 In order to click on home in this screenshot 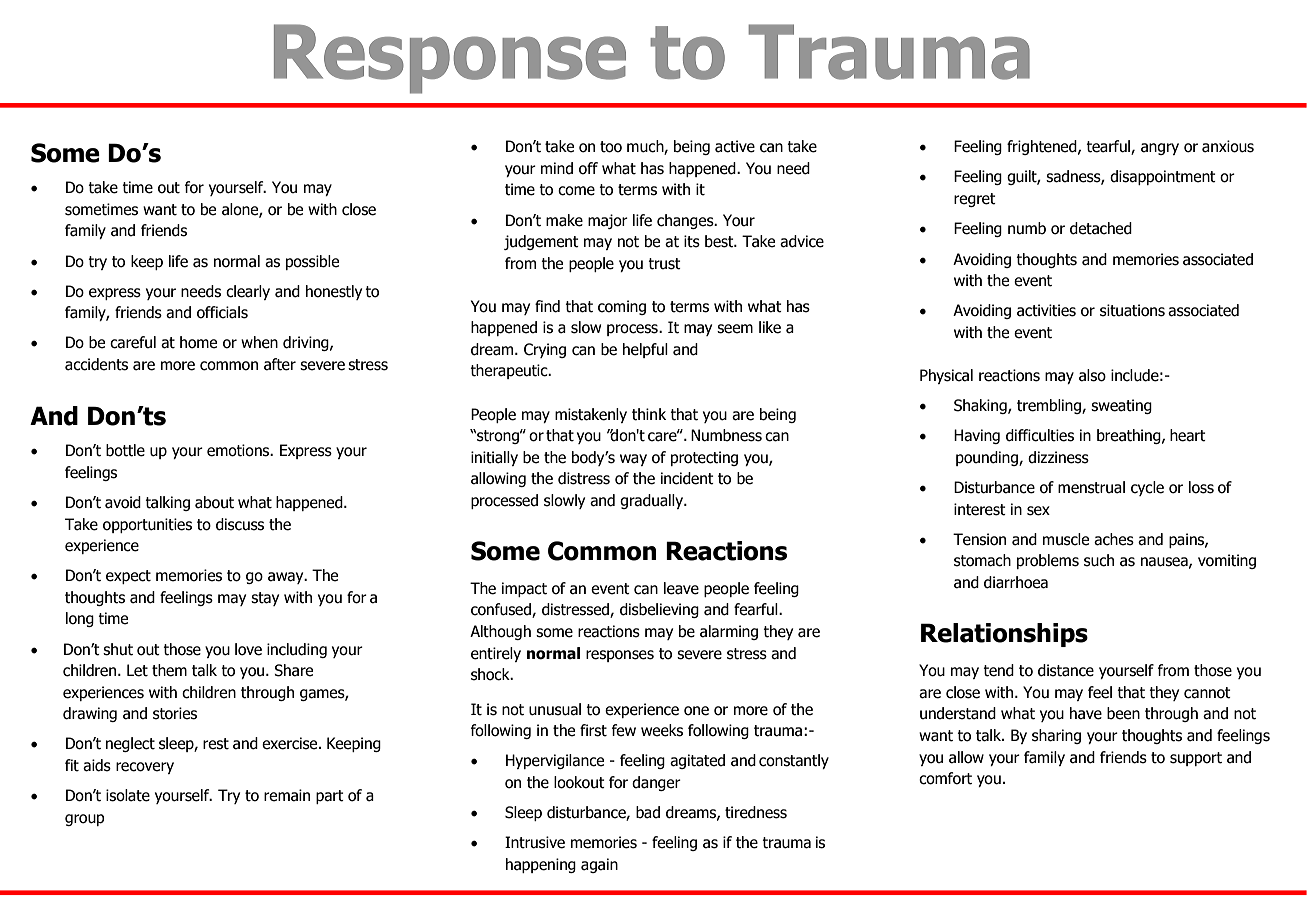, I will do `click(198, 342)`.
